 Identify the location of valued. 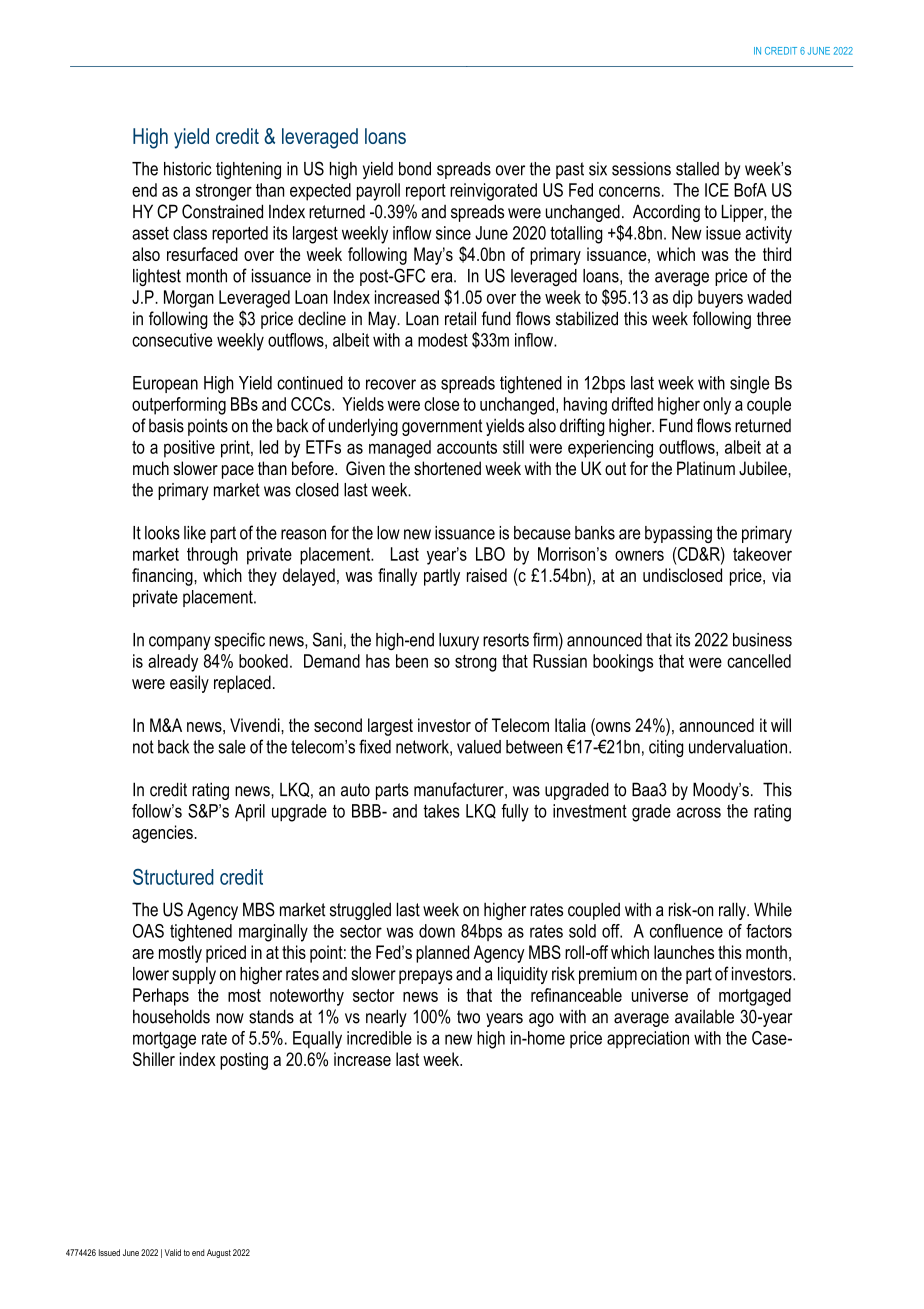
(479, 747).
